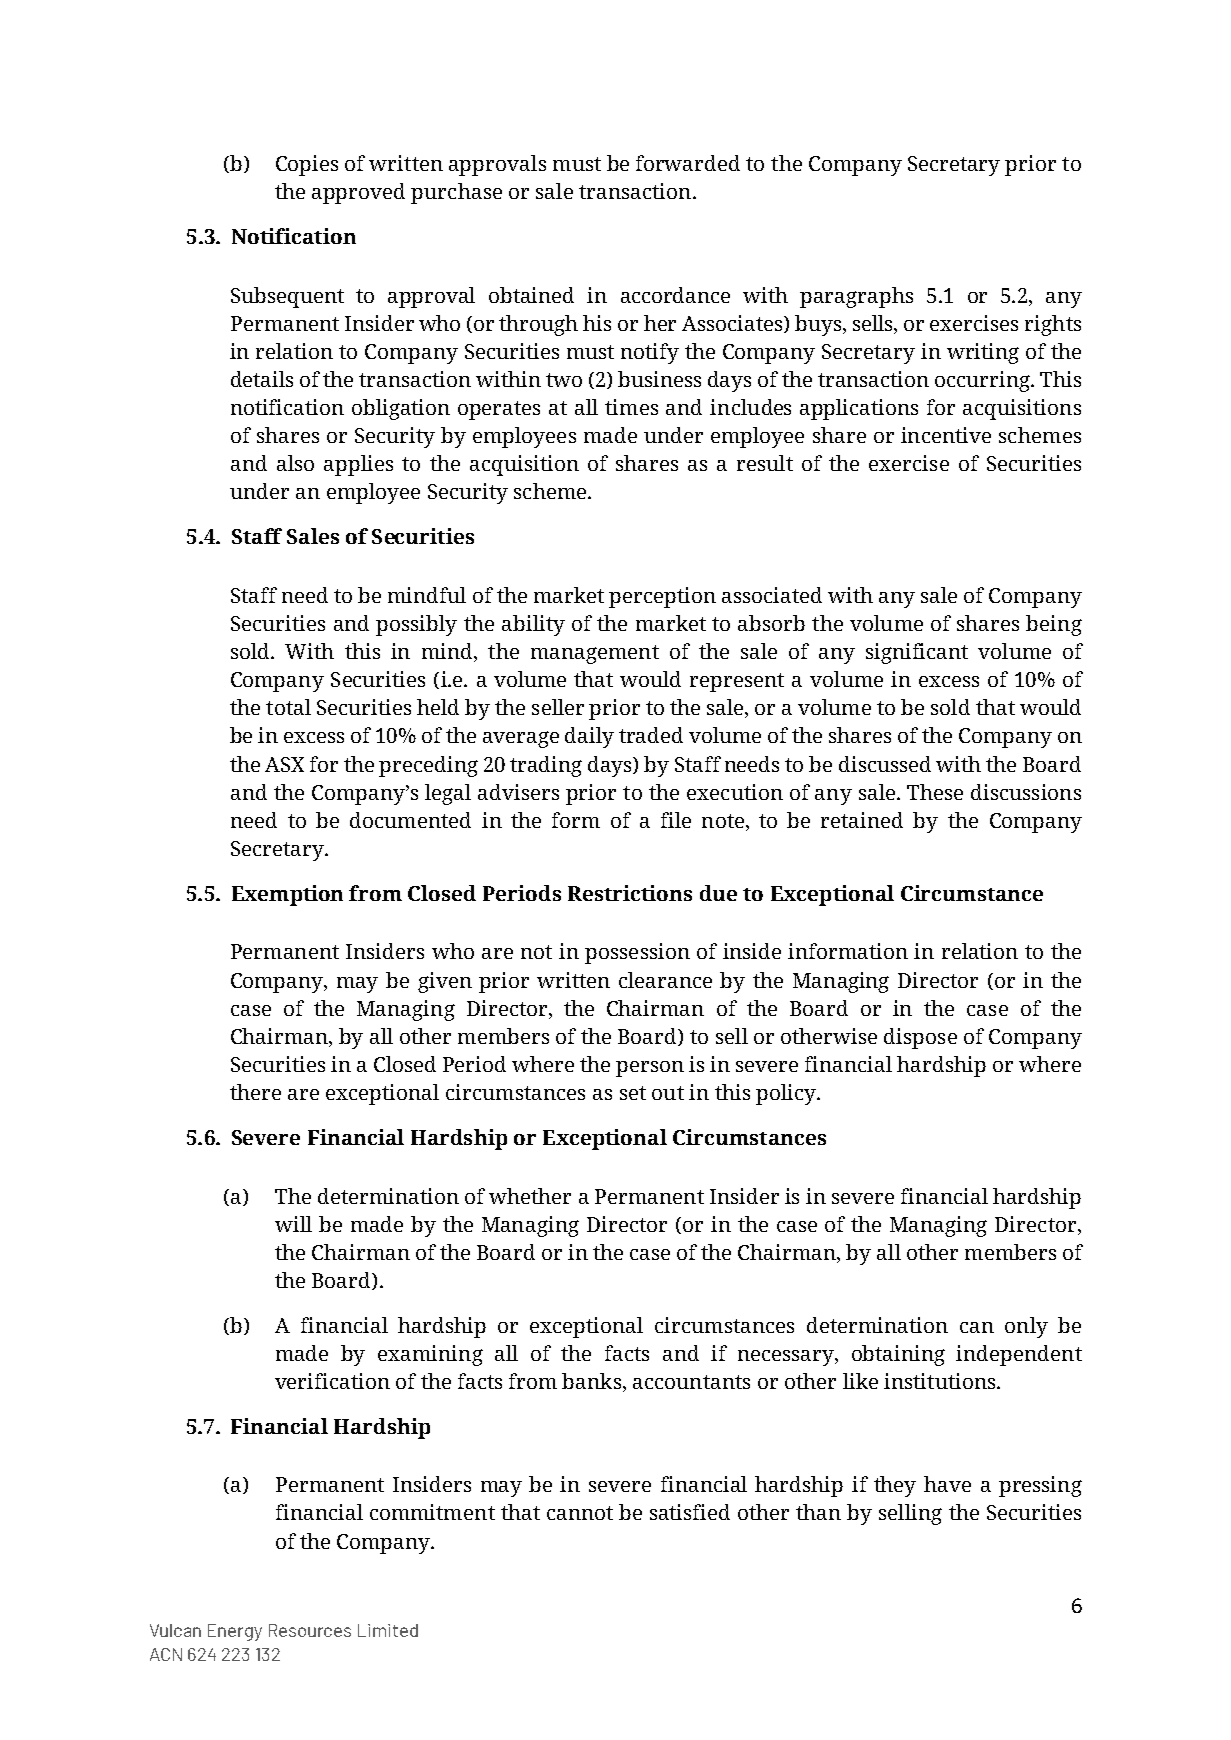  Describe the element at coordinates (530, 1196) in the image. I see `whether` at that location.
